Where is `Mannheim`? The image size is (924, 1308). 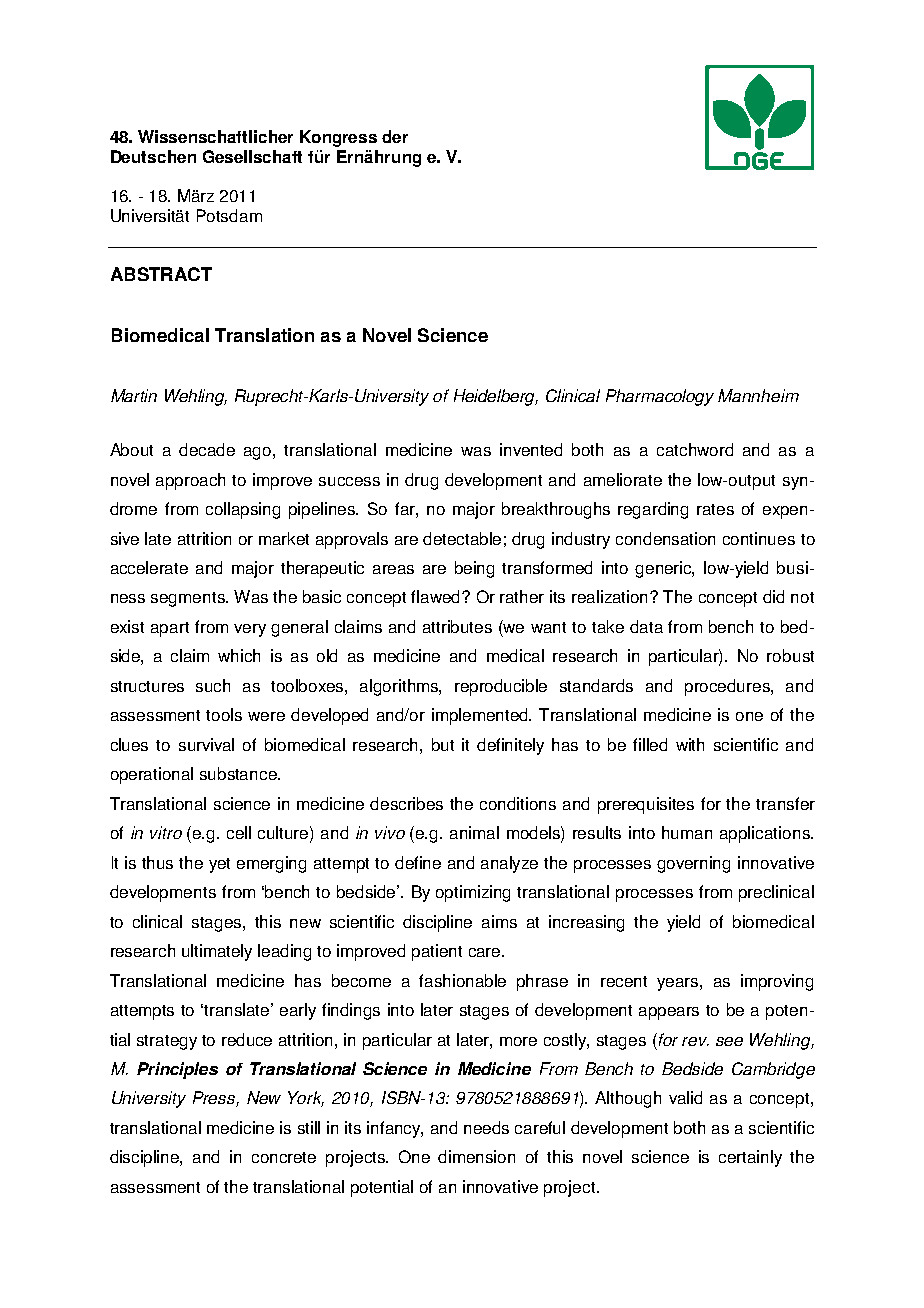
Mannheim is located at coordinates (758, 395).
